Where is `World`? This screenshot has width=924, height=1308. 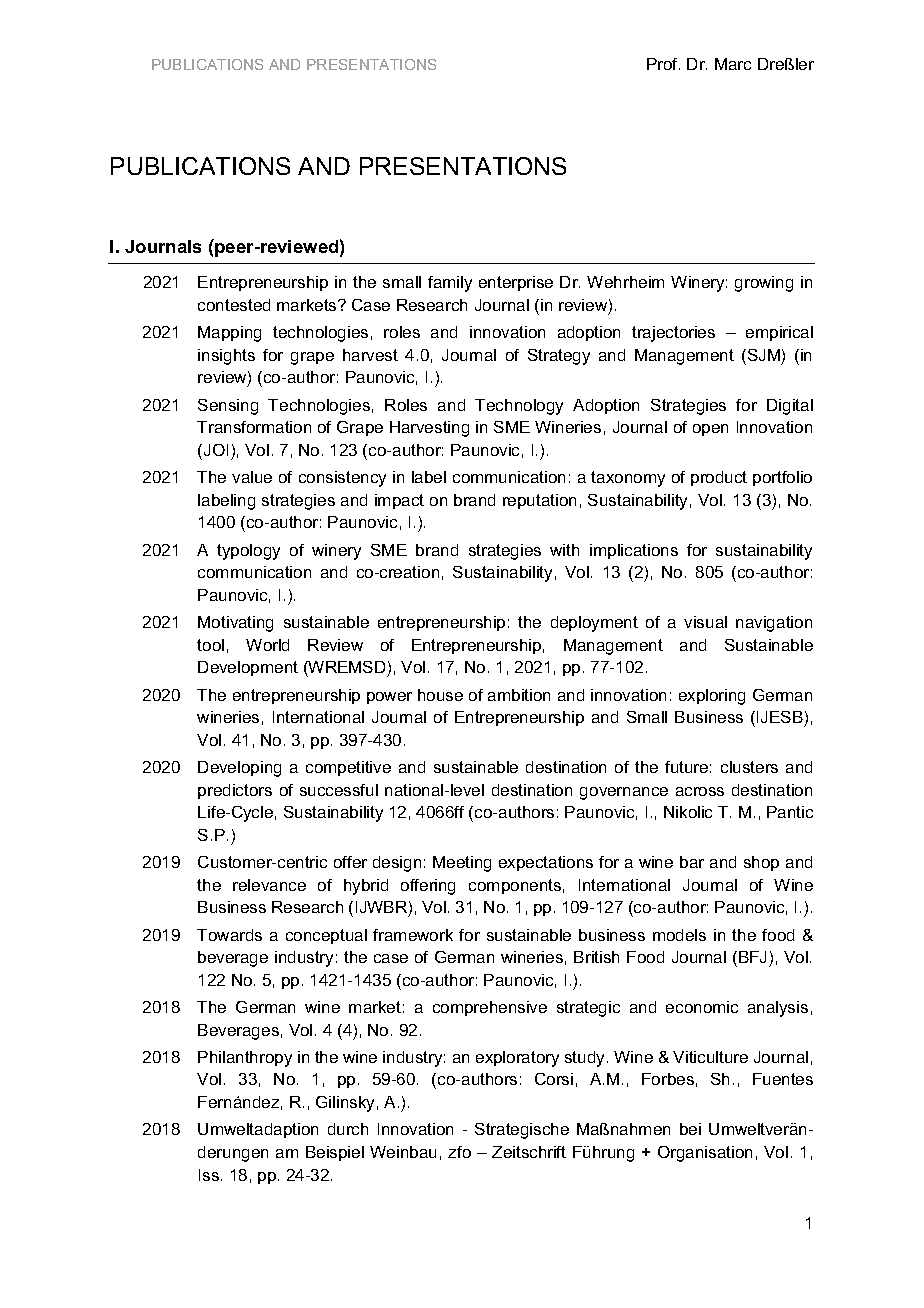
World is located at coordinates (267, 645).
